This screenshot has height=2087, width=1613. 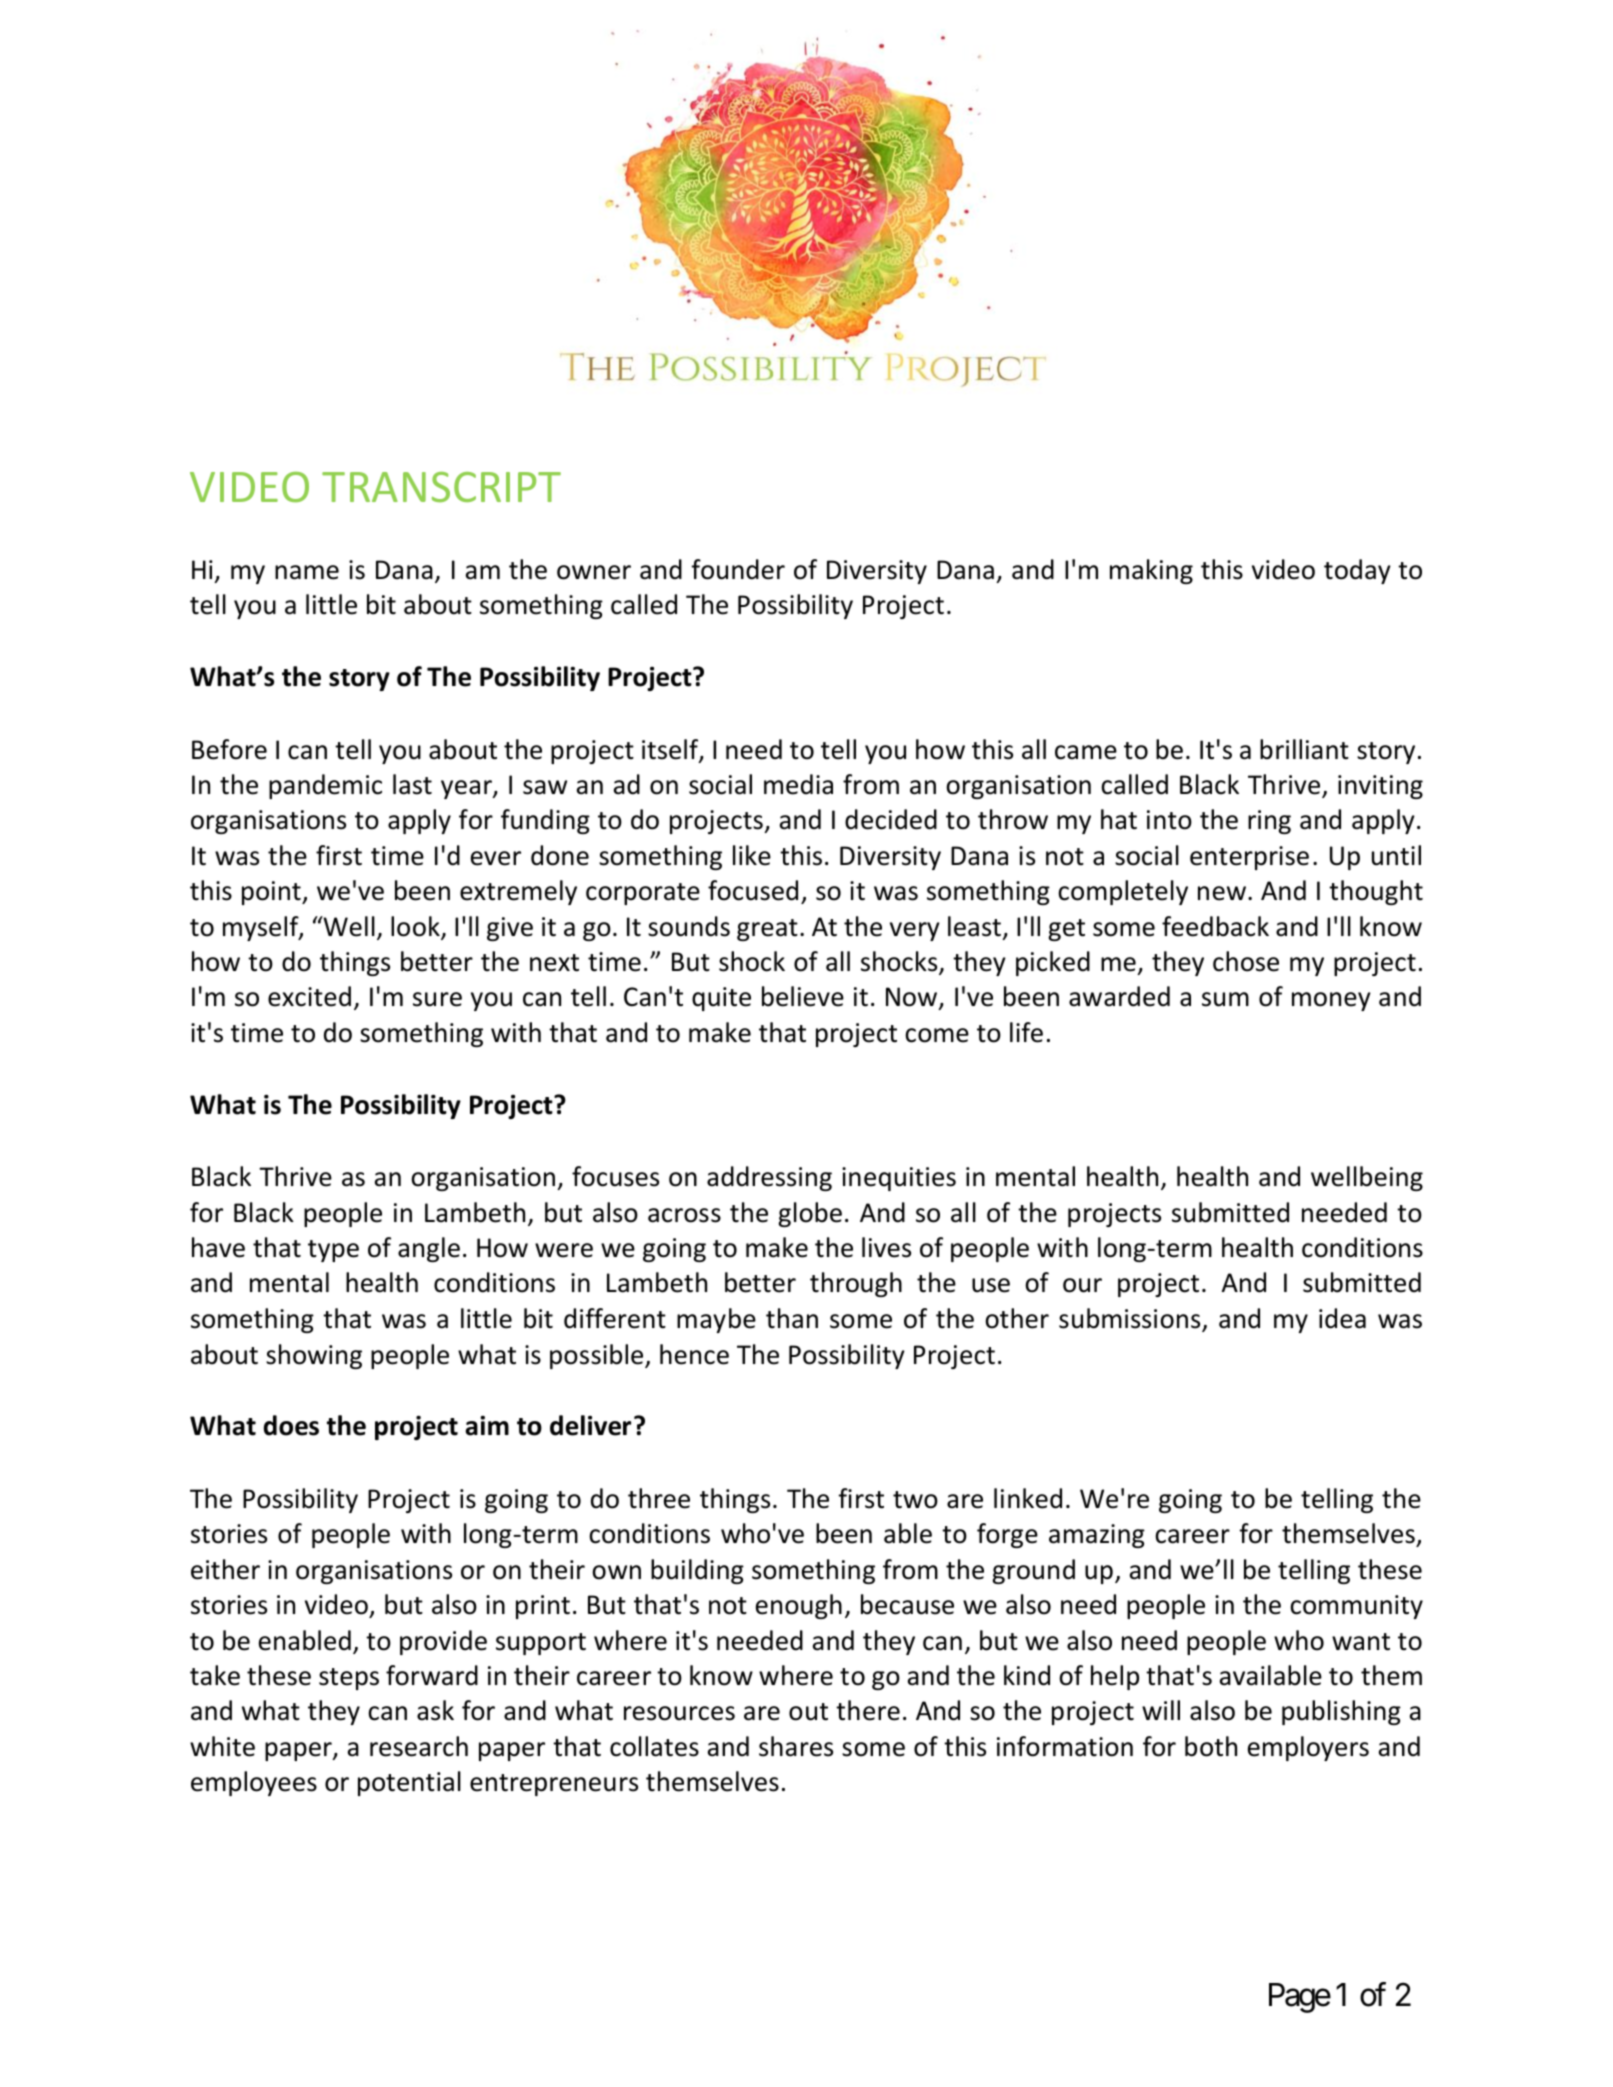 What do you see at coordinates (314, 1356) in the screenshot?
I see `showing` at bounding box center [314, 1356].
